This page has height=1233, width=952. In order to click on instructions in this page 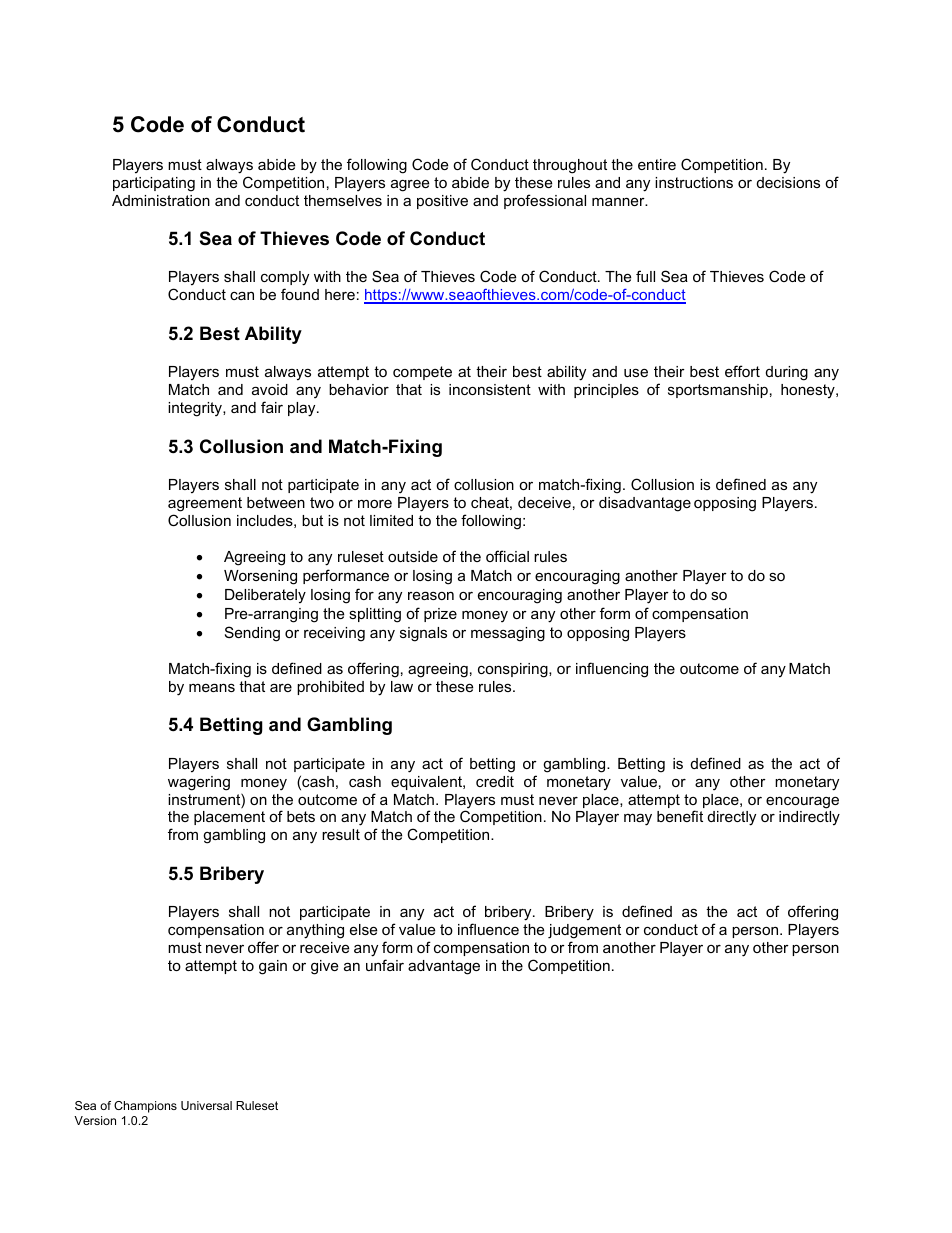, I will do `click(694, 182)`.
